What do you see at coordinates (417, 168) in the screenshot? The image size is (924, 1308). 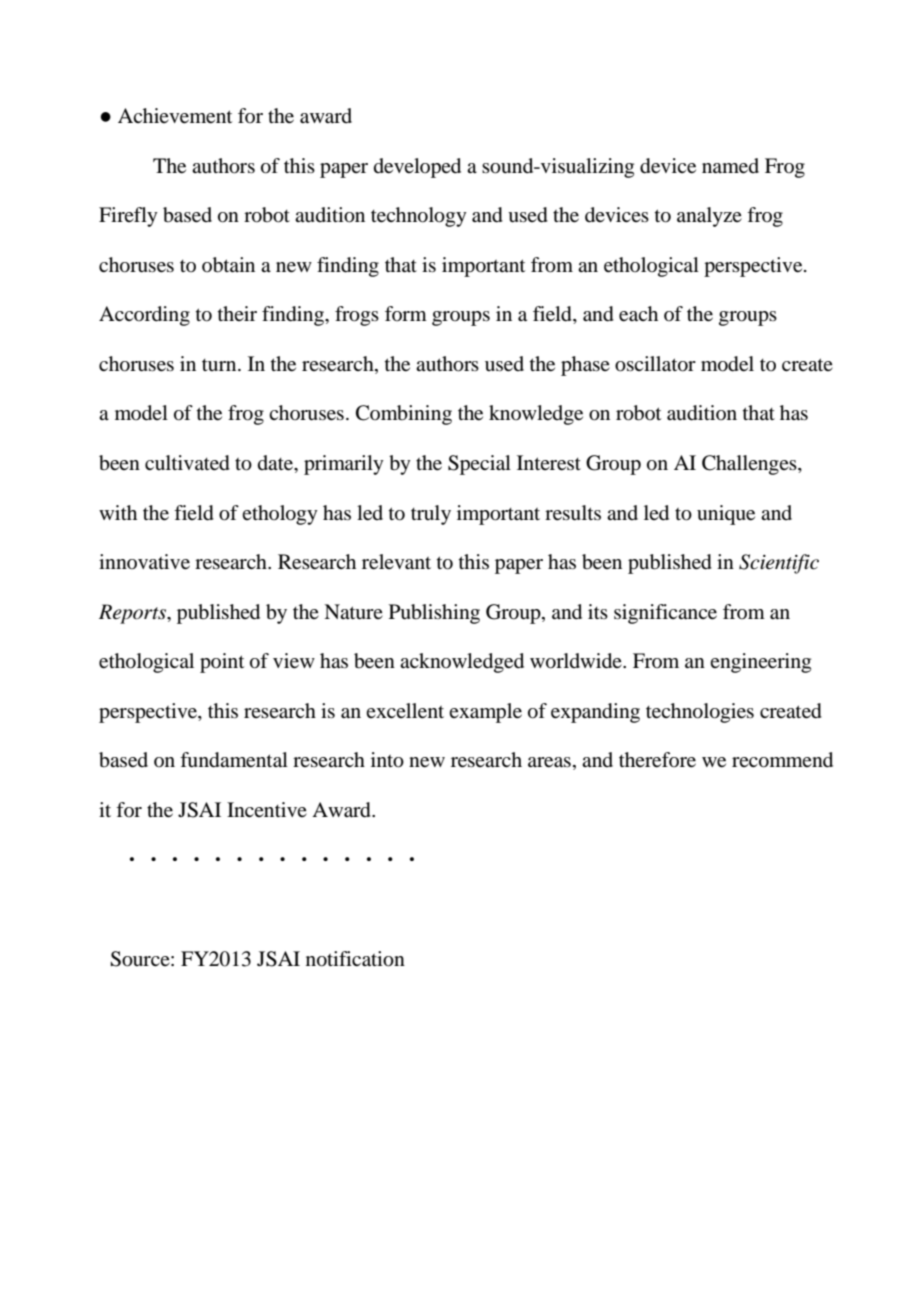 I see `developed` at bounding box center [417, 168].
